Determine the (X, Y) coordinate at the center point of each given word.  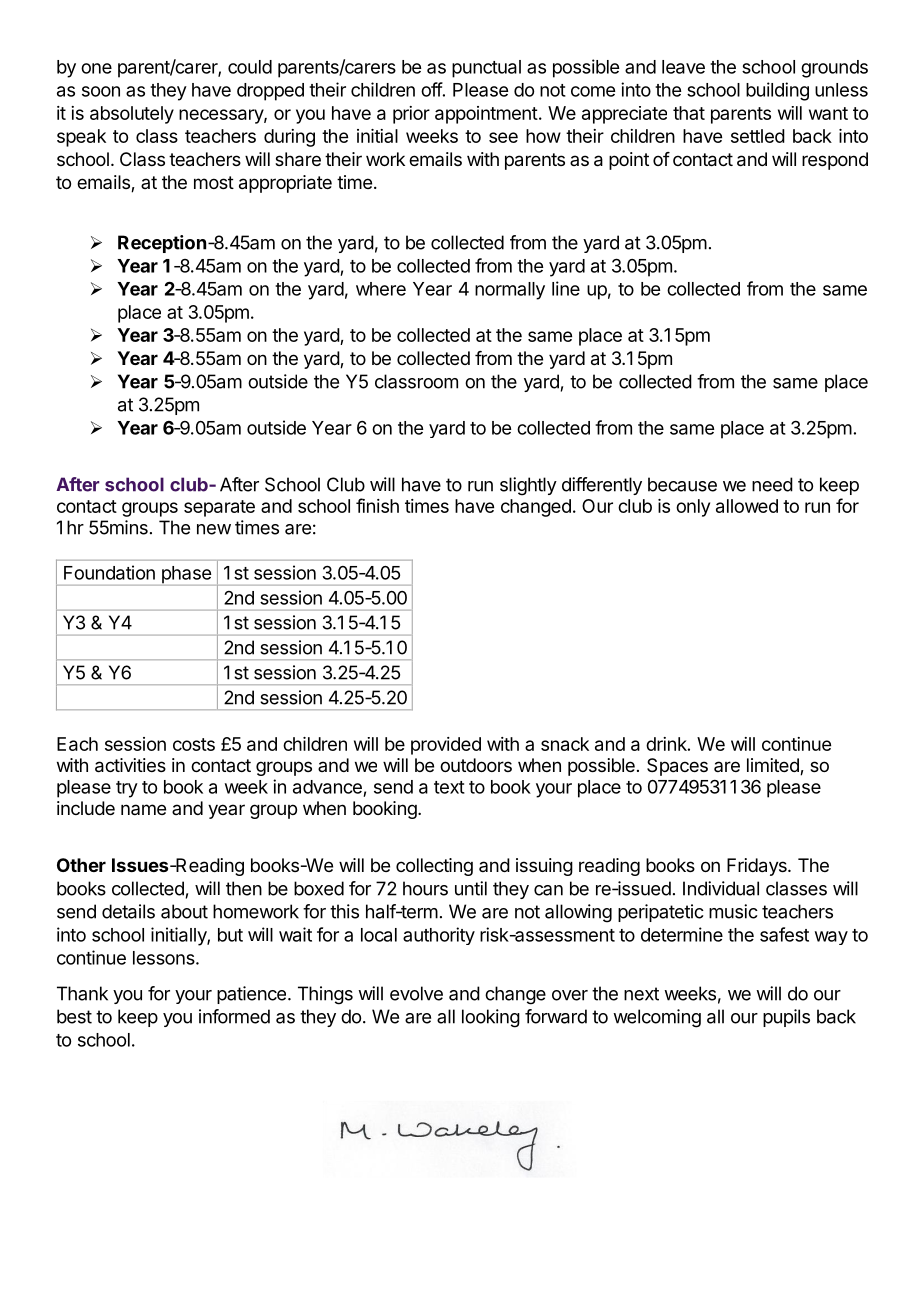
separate (219, 508)
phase (186, 576)
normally (510, 291)
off (432, 89)
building (777, 91)
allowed (747, 506)
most (214, 182)
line (566, 288)
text (449, 787)
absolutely (132, 115)
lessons (165, 958)
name (143, 809)
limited (774, 766)
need (772, 484)
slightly (528, 486)
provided (446, 746)
